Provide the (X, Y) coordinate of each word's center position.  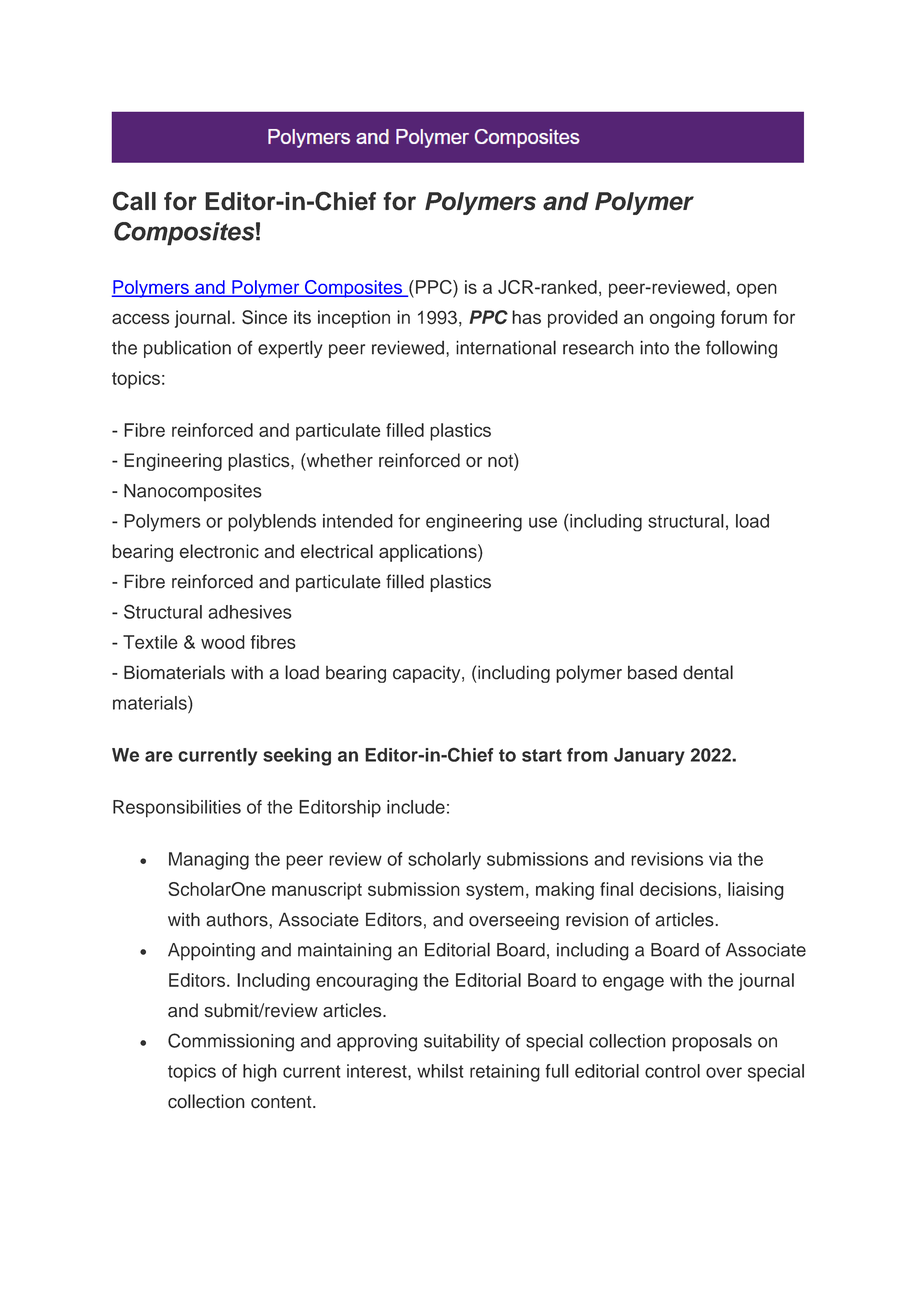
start (542, 755)
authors (238, 919)
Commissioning (231, 1042)
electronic (219, 551)
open (756, 290)
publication (187, 349)
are (159, 756)
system (495, 891)
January (649, 757)
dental (708, 672)
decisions (679, 889)
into (654, 347)
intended (358, 521)
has (526, 317)
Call (134, 201)
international (506, 347)
